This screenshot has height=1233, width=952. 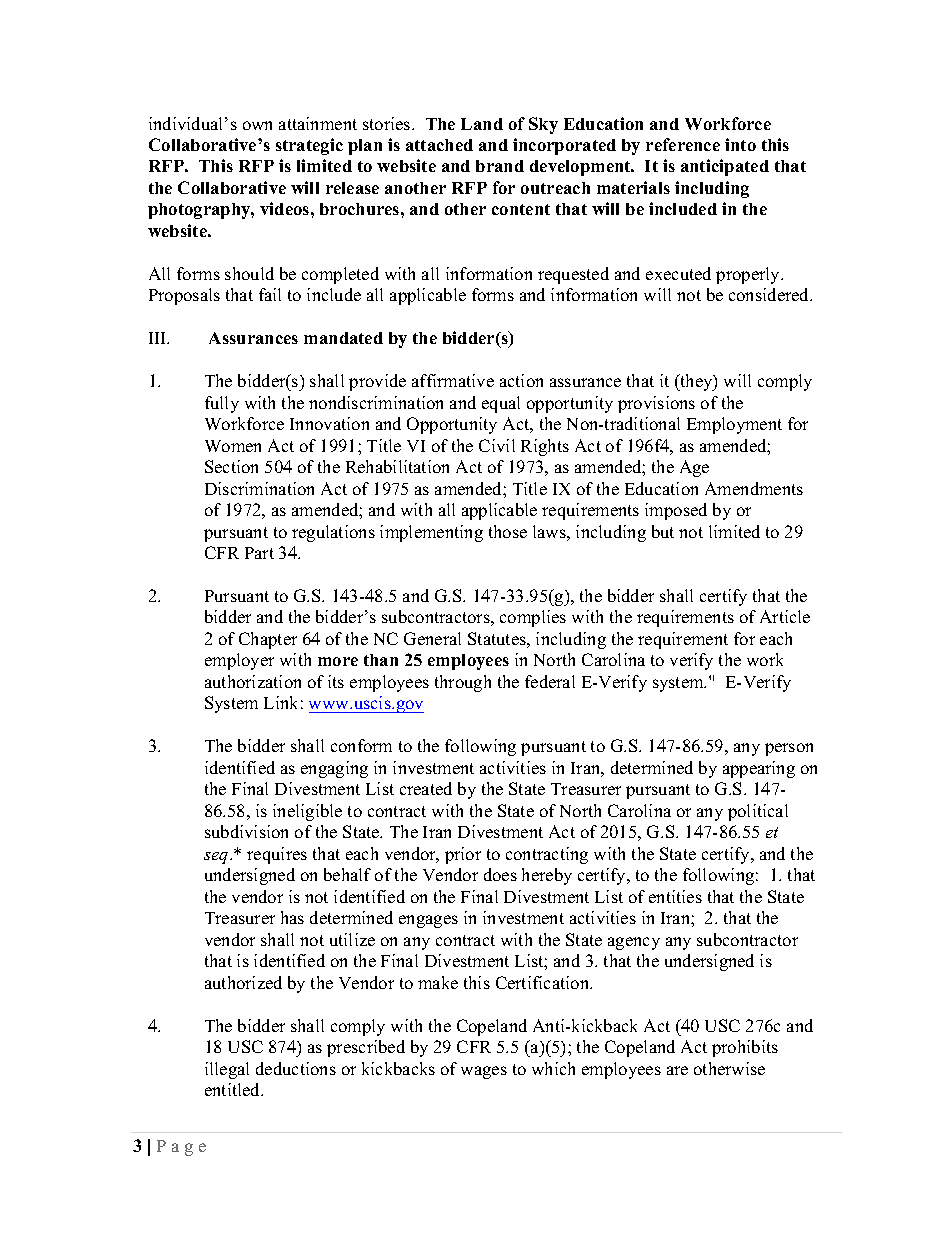 I want to click on Article, so click(x=785, y=616).
